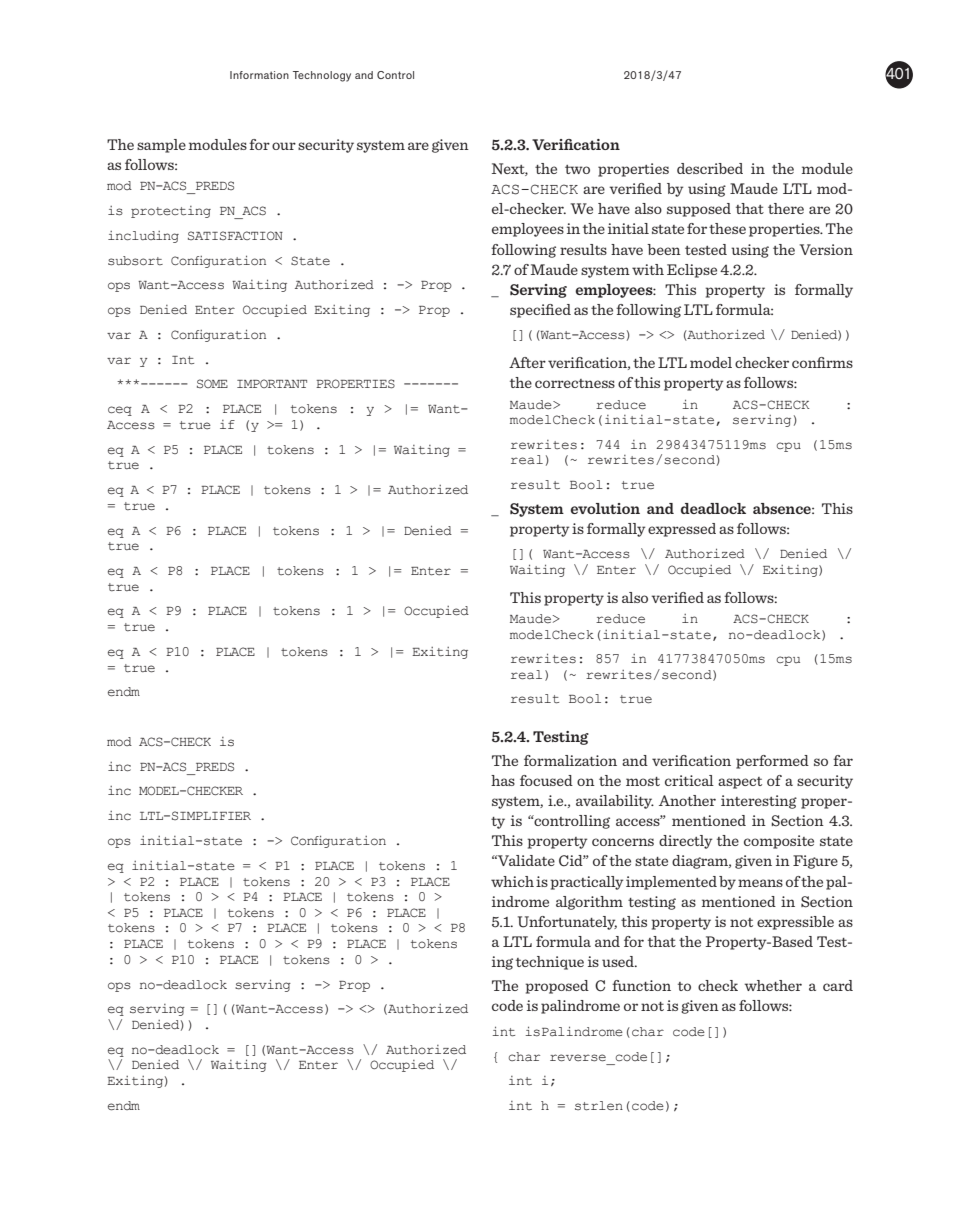 Image resolution: width=958 pixels, height=1232 pixels. I want to click on has, so click(503, 780).
